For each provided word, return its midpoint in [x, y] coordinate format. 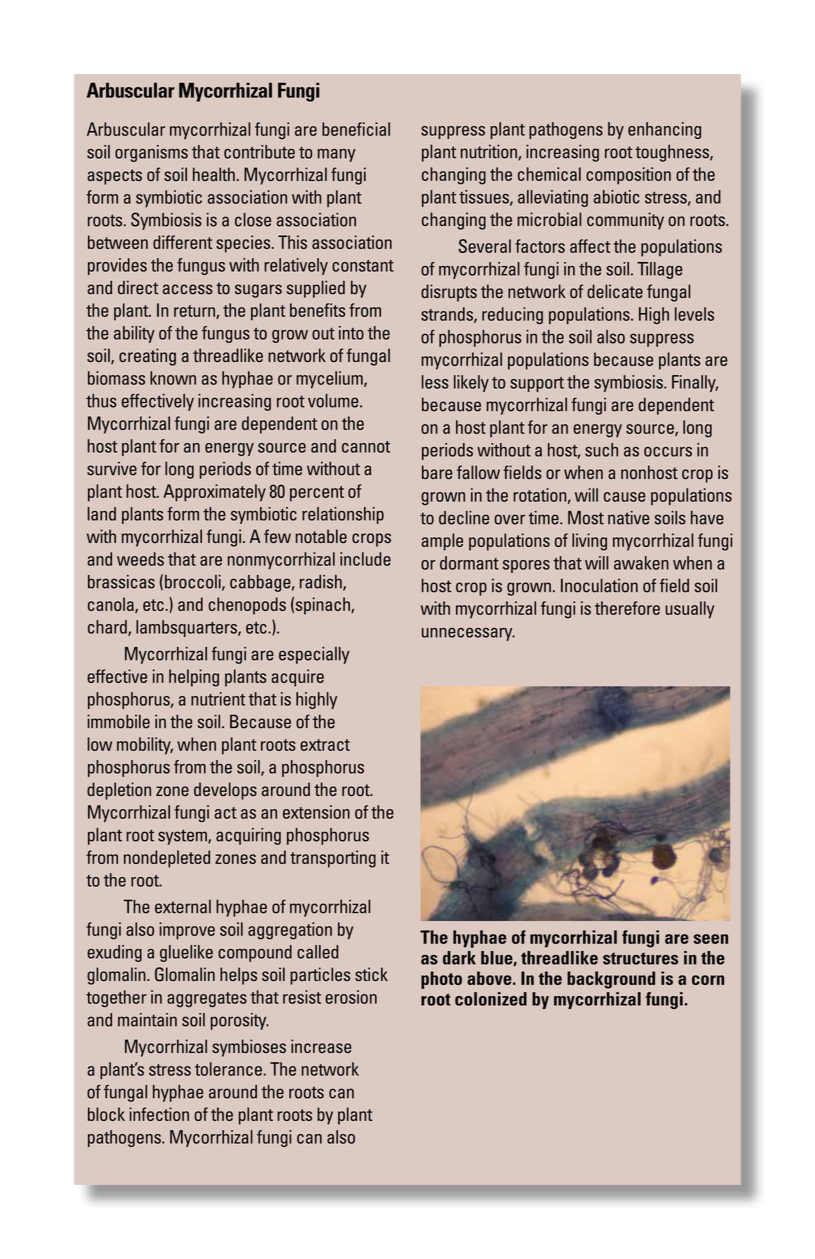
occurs [668, 452]
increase [321, 1046]
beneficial [356, 129]
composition [628, 176]
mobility [145, 746]
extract [325, 745]
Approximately [214, 493]
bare [437, 472]
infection [159, 1114]
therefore [627, 608]
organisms [151, 153]
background [611, 980]
